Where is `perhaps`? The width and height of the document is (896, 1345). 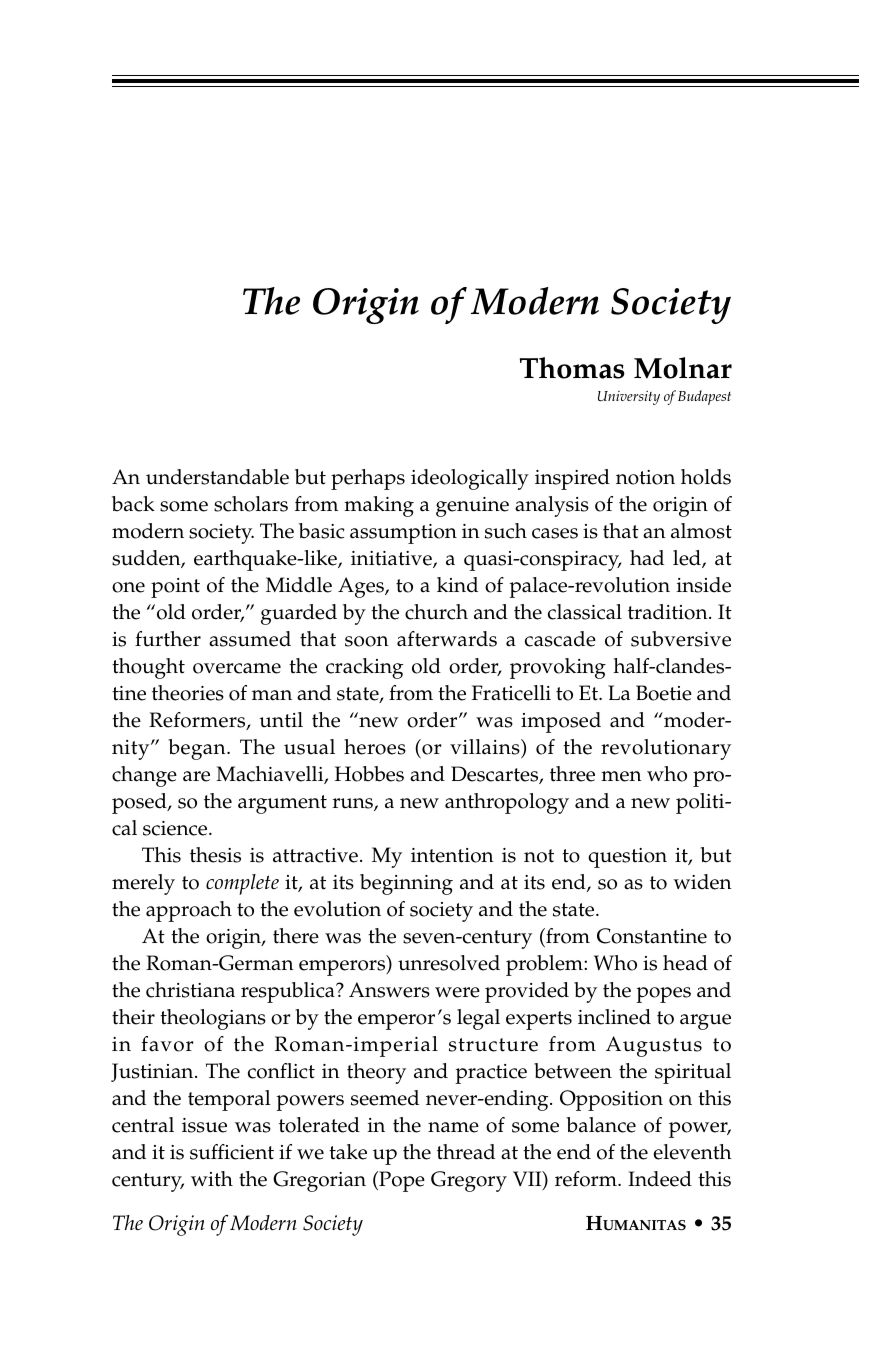
perhaps is located at coordinates (368, 479).
